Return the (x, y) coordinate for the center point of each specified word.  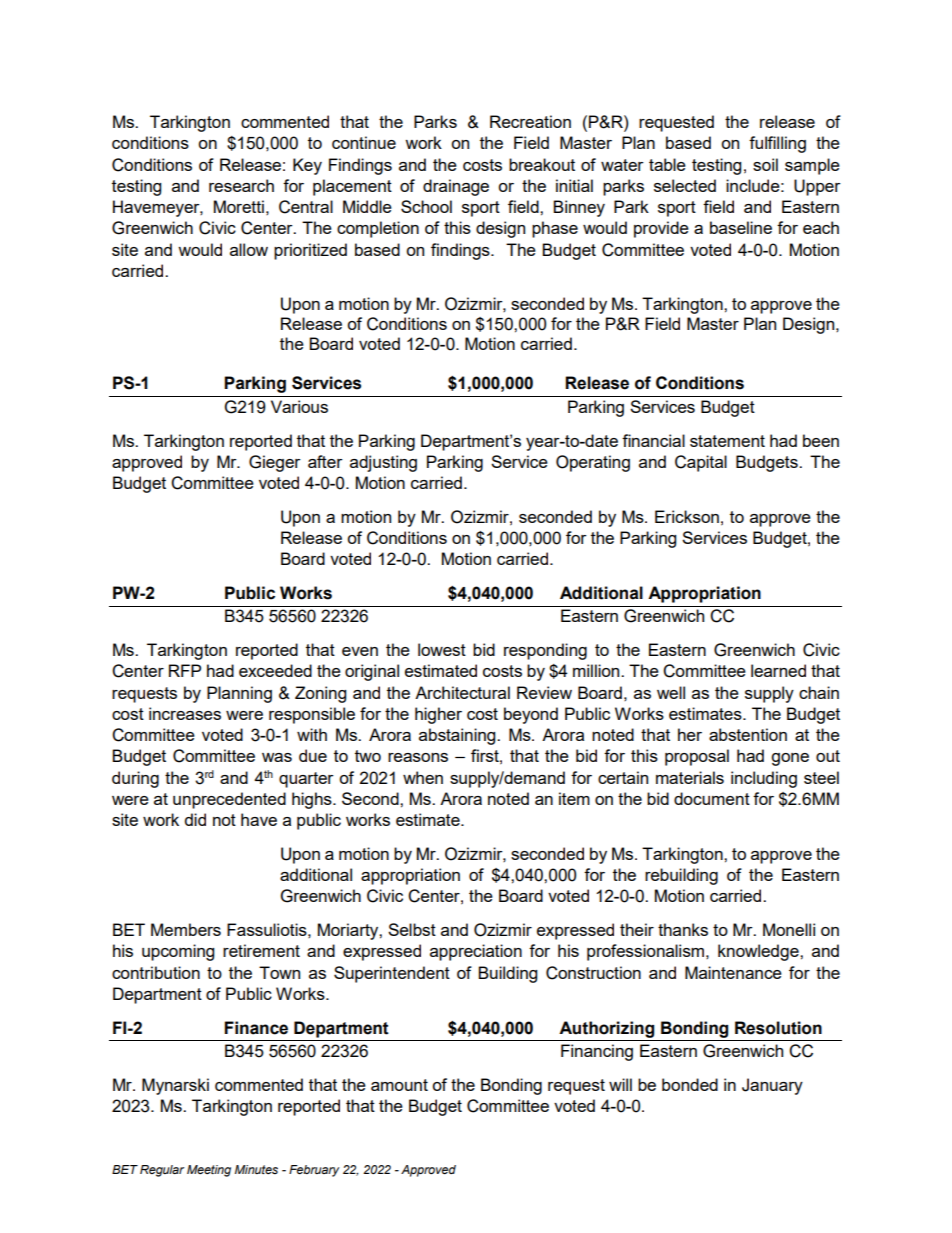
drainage (456, 187)
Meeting (209, 1171)
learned (778, 670)
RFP (185, 670)
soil (765, 164)
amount (399, 1085)
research (241, 185)
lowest (442, 649)
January (772, 1086)
